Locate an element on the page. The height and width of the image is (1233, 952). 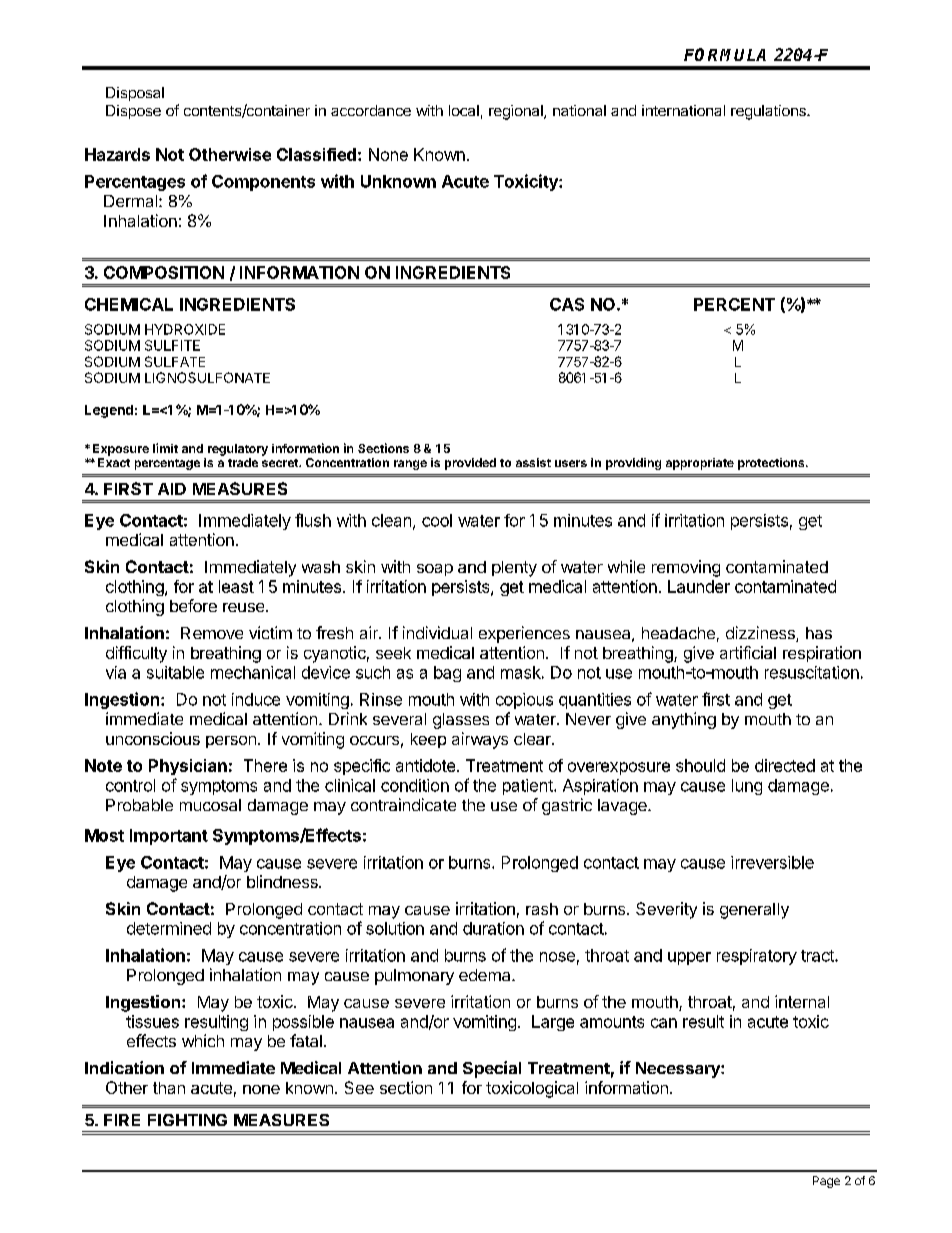
FIGHTING is located at coordinates (187, 1120).
